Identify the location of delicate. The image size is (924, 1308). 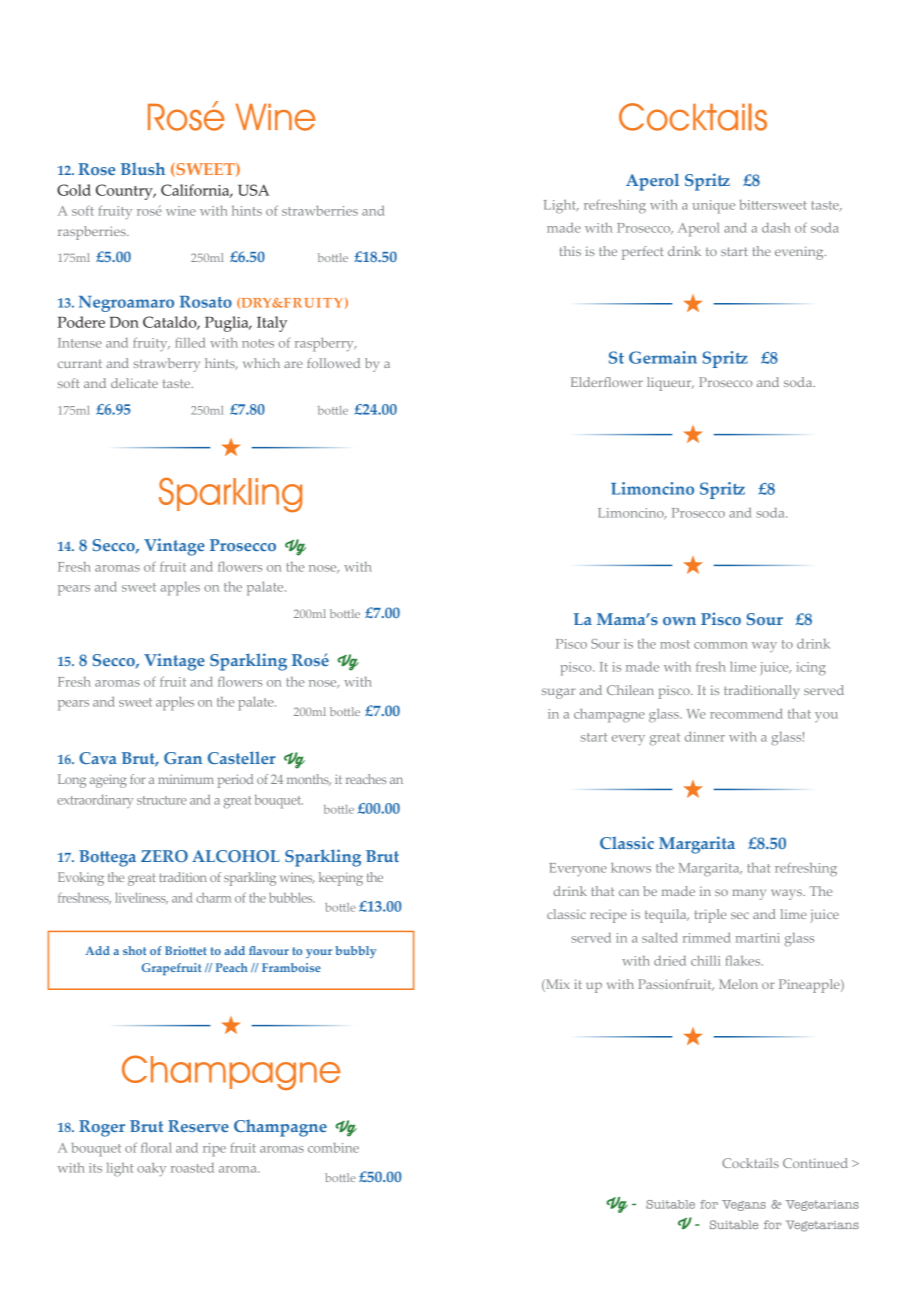
(134, 383).
